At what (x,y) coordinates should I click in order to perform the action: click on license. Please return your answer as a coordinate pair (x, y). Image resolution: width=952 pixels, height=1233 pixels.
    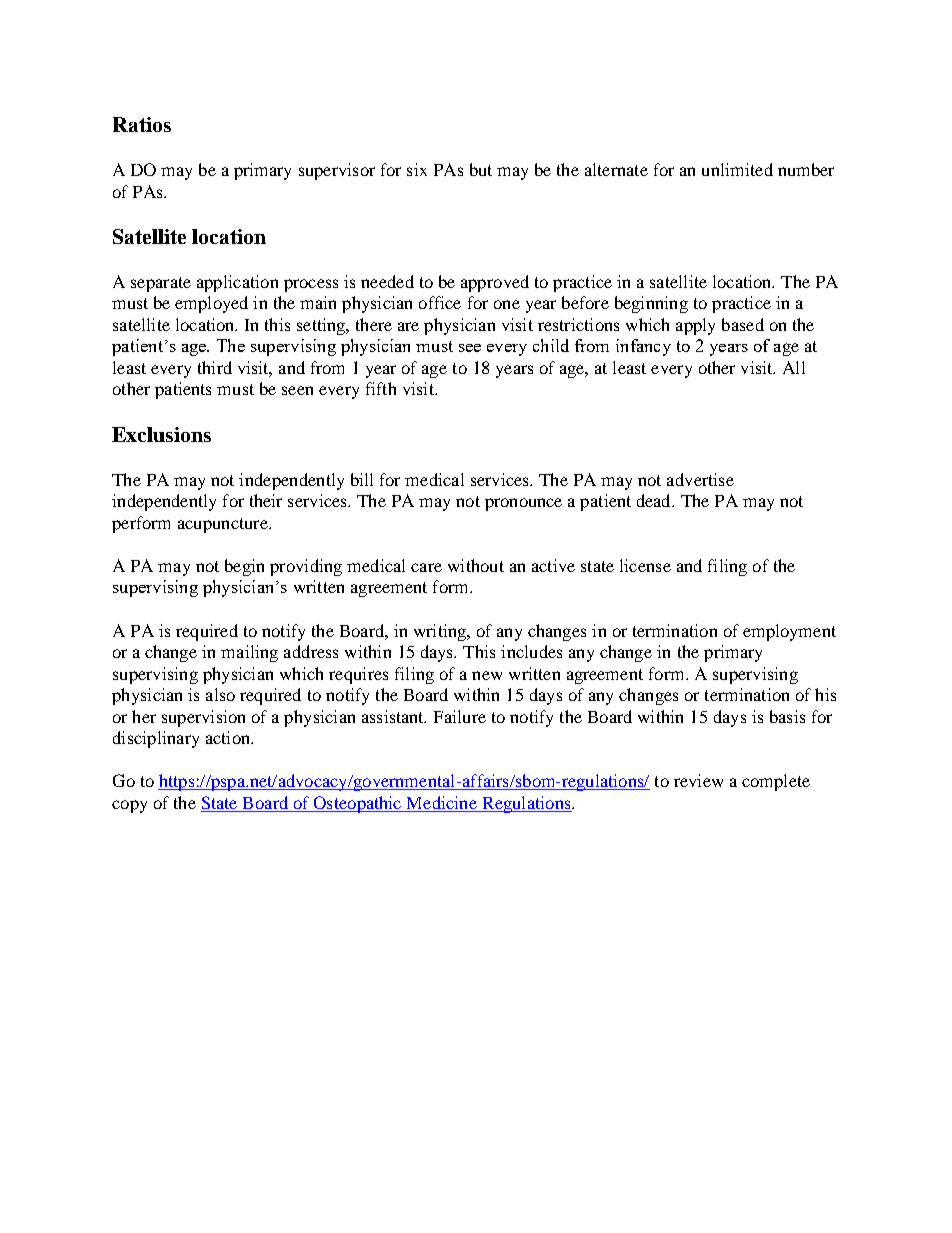
    Looking at the image, I should click on (645, 565).
